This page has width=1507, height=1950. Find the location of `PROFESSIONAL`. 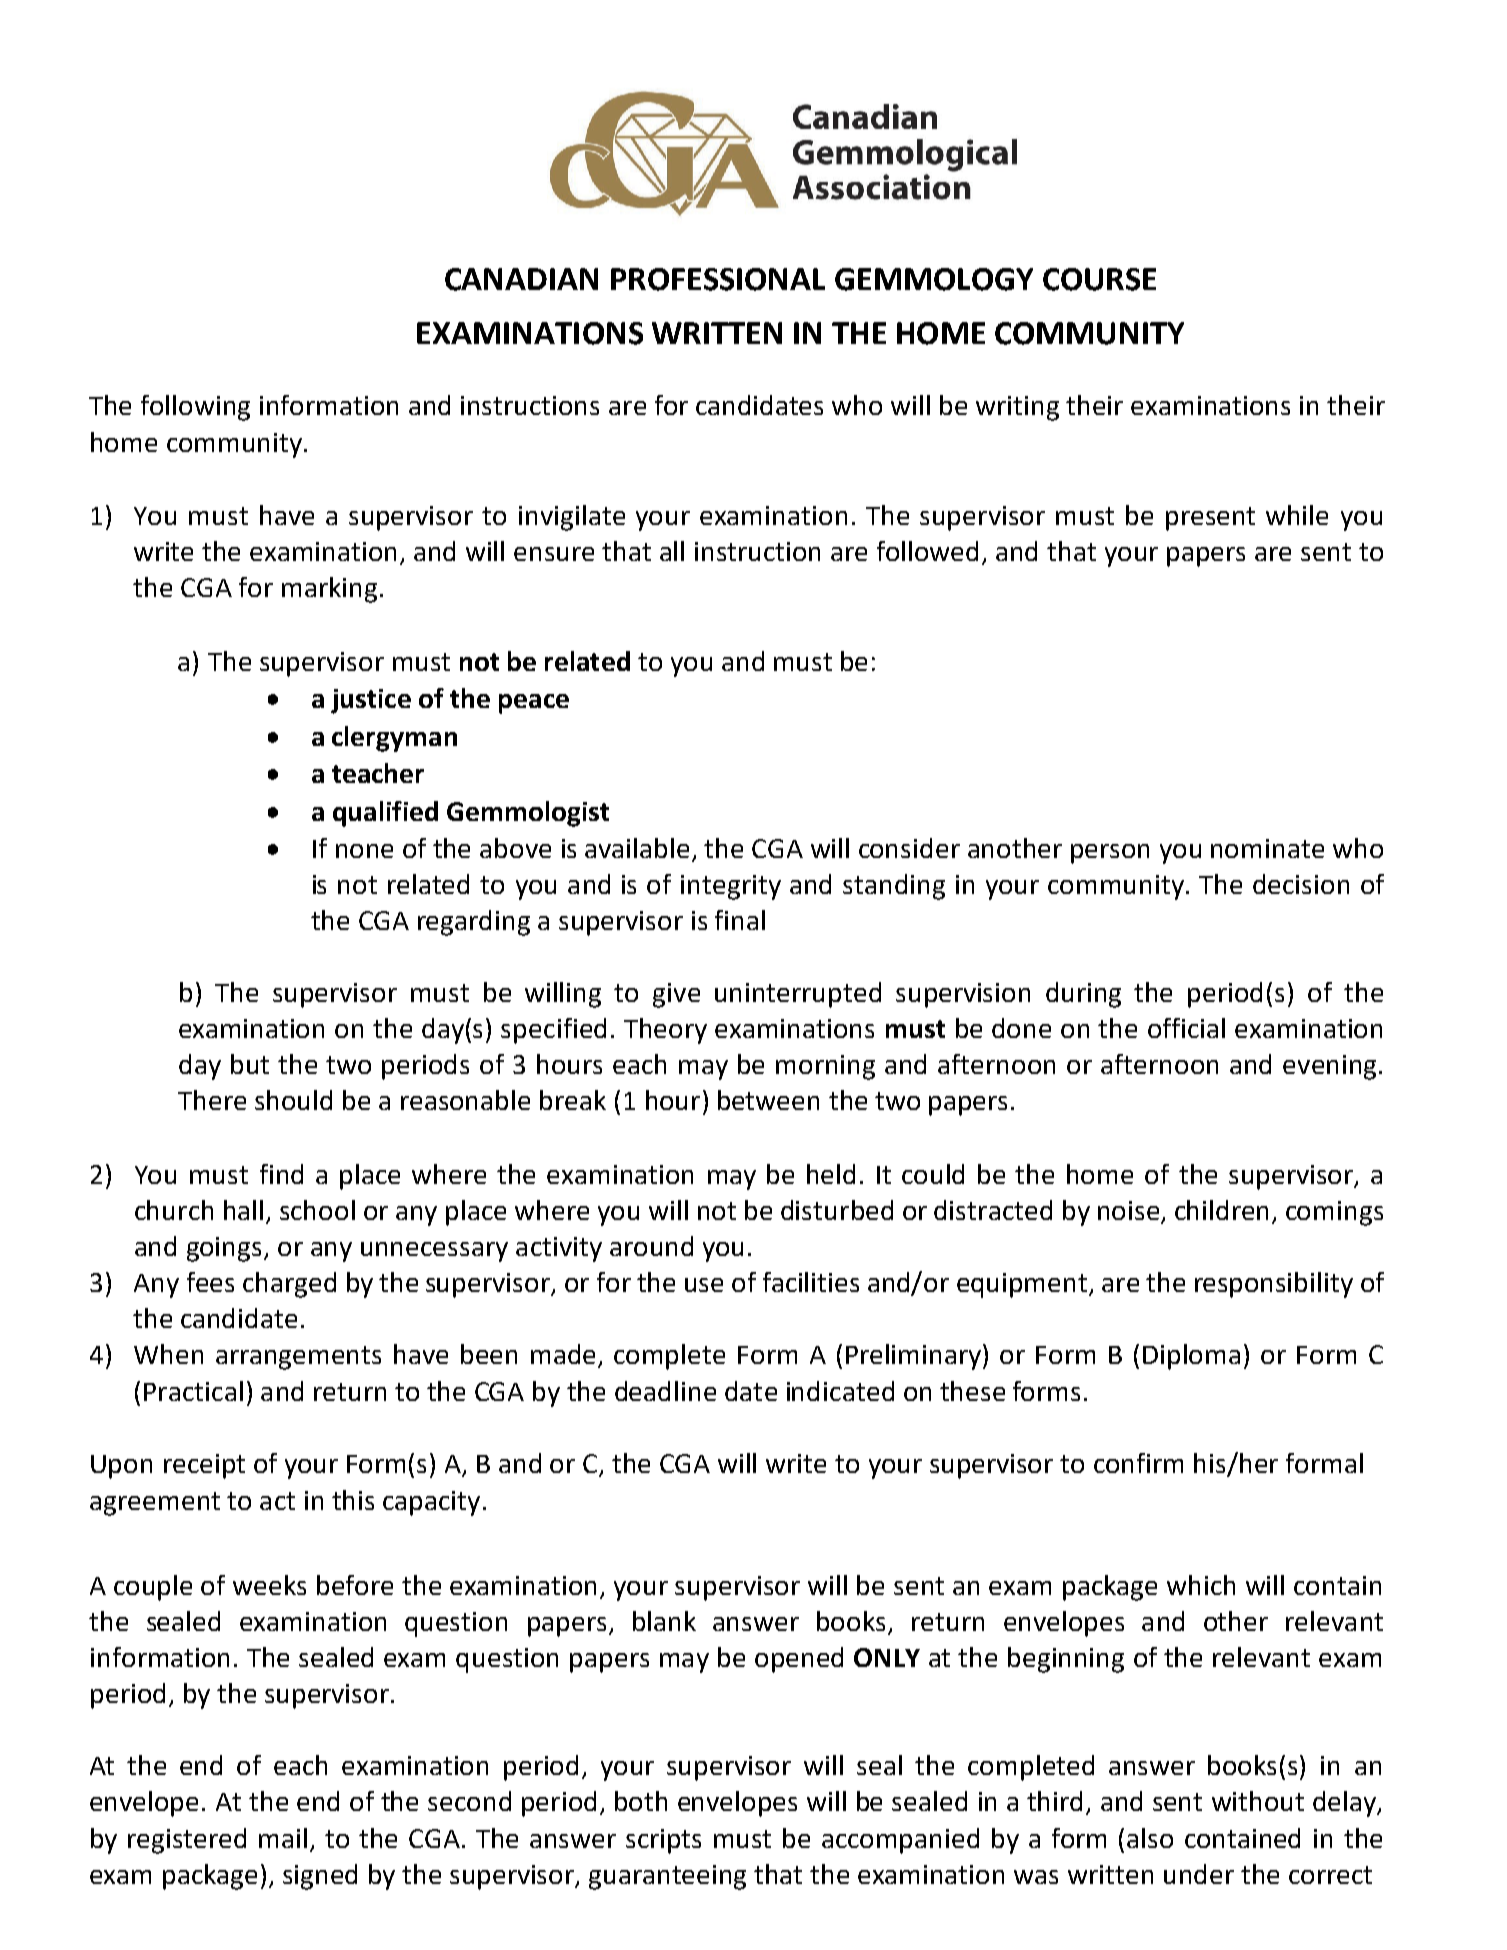

PROFESSIONAL is located at coordinates (718, 279).
